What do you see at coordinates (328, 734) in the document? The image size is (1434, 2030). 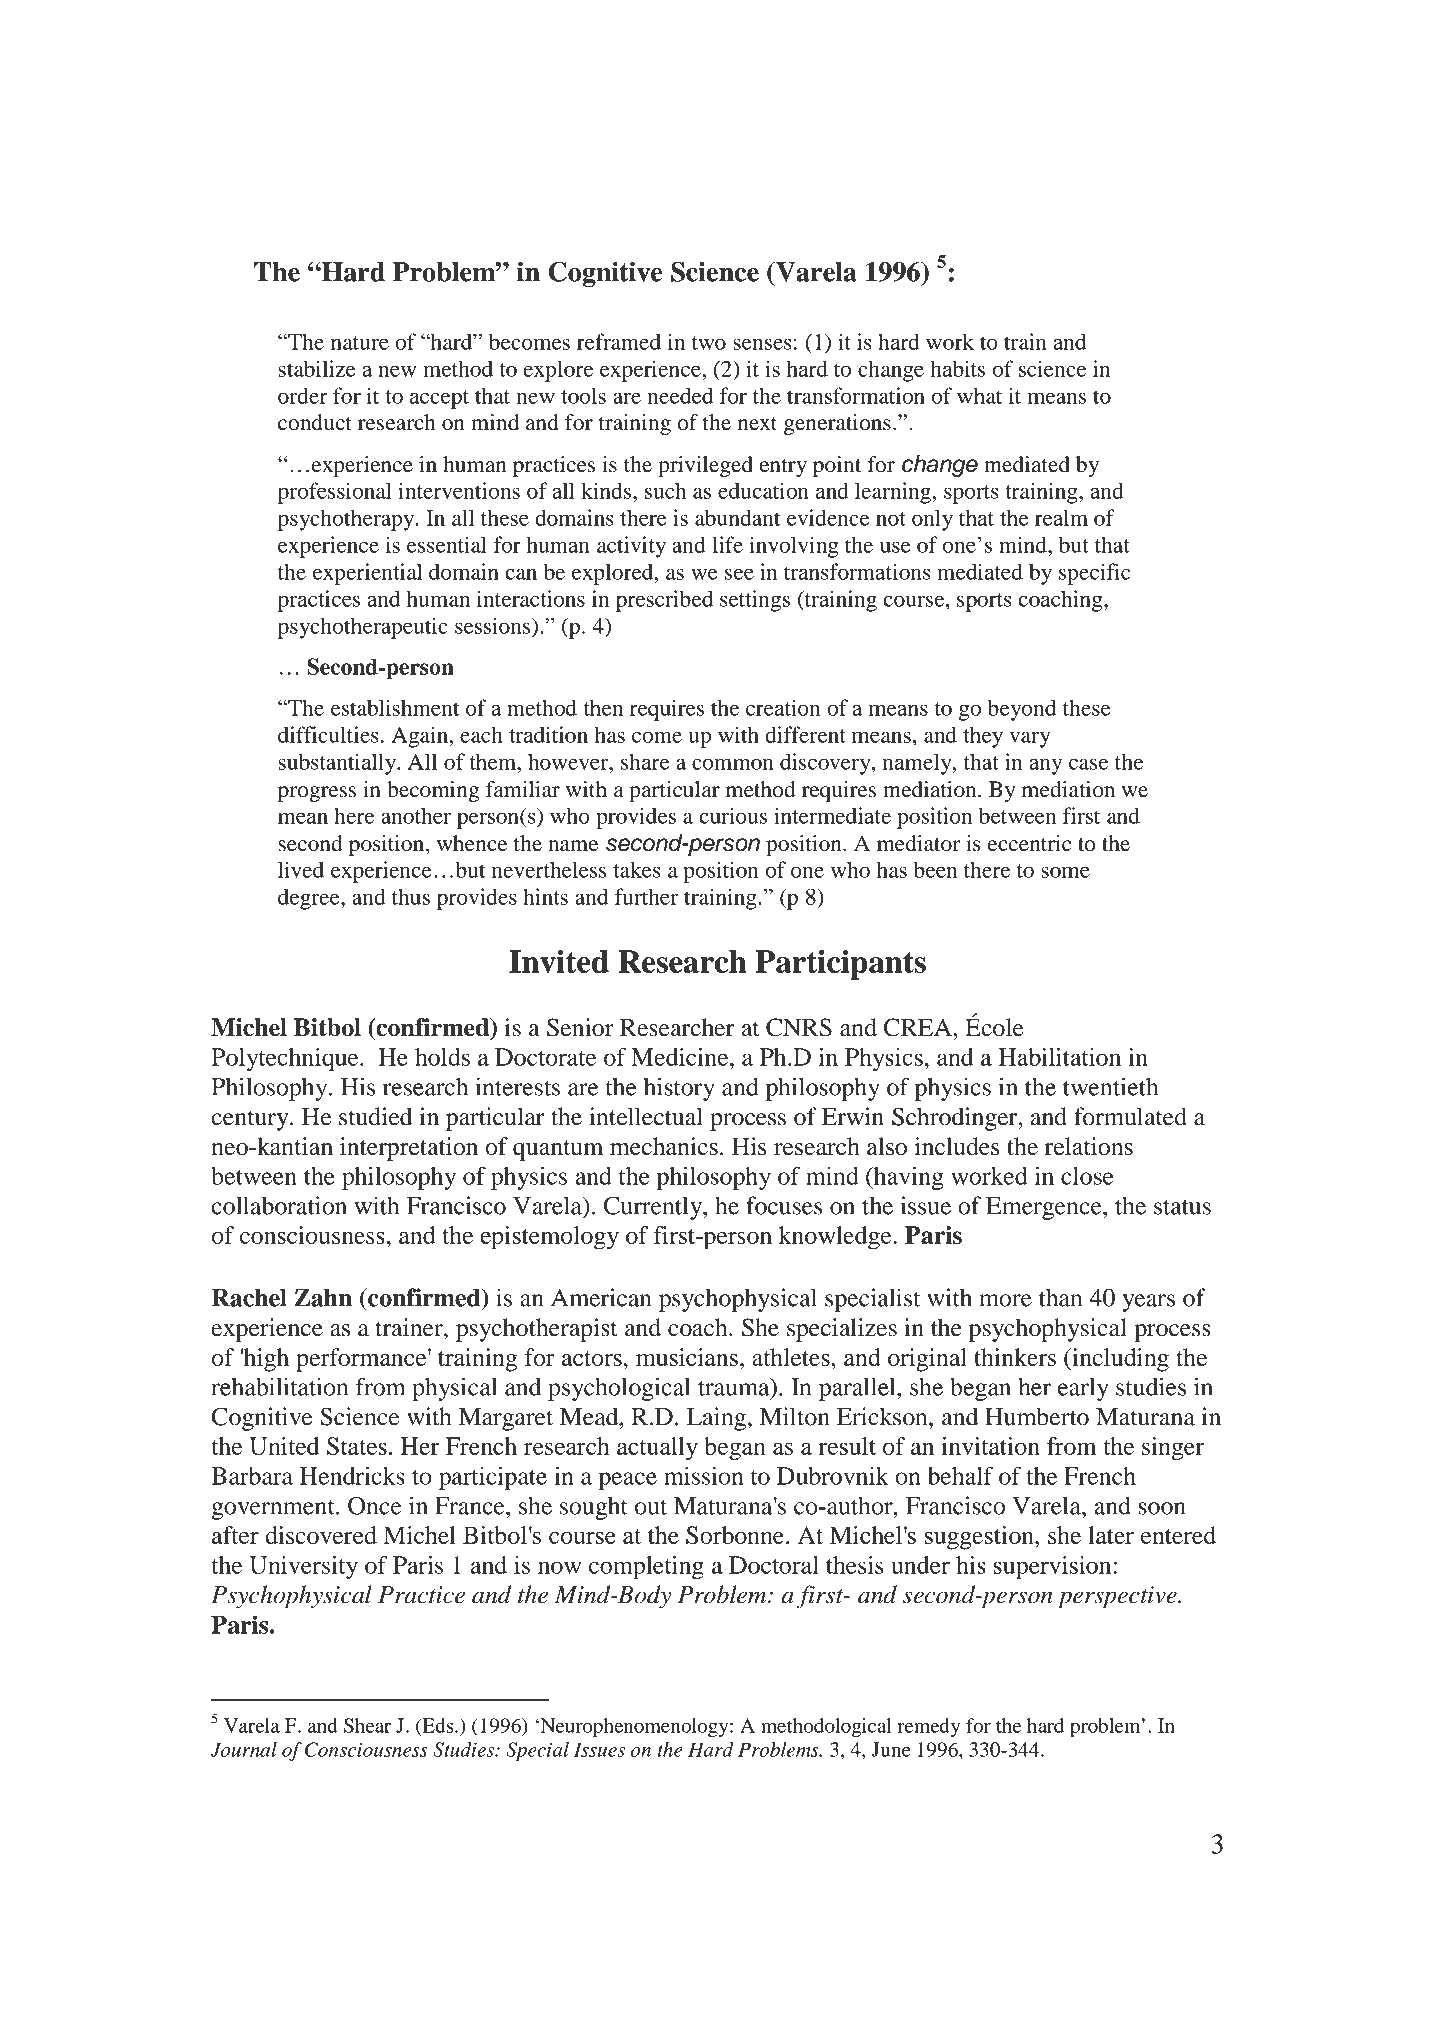 I see `difficulties` at bounding box center [328, 734].
